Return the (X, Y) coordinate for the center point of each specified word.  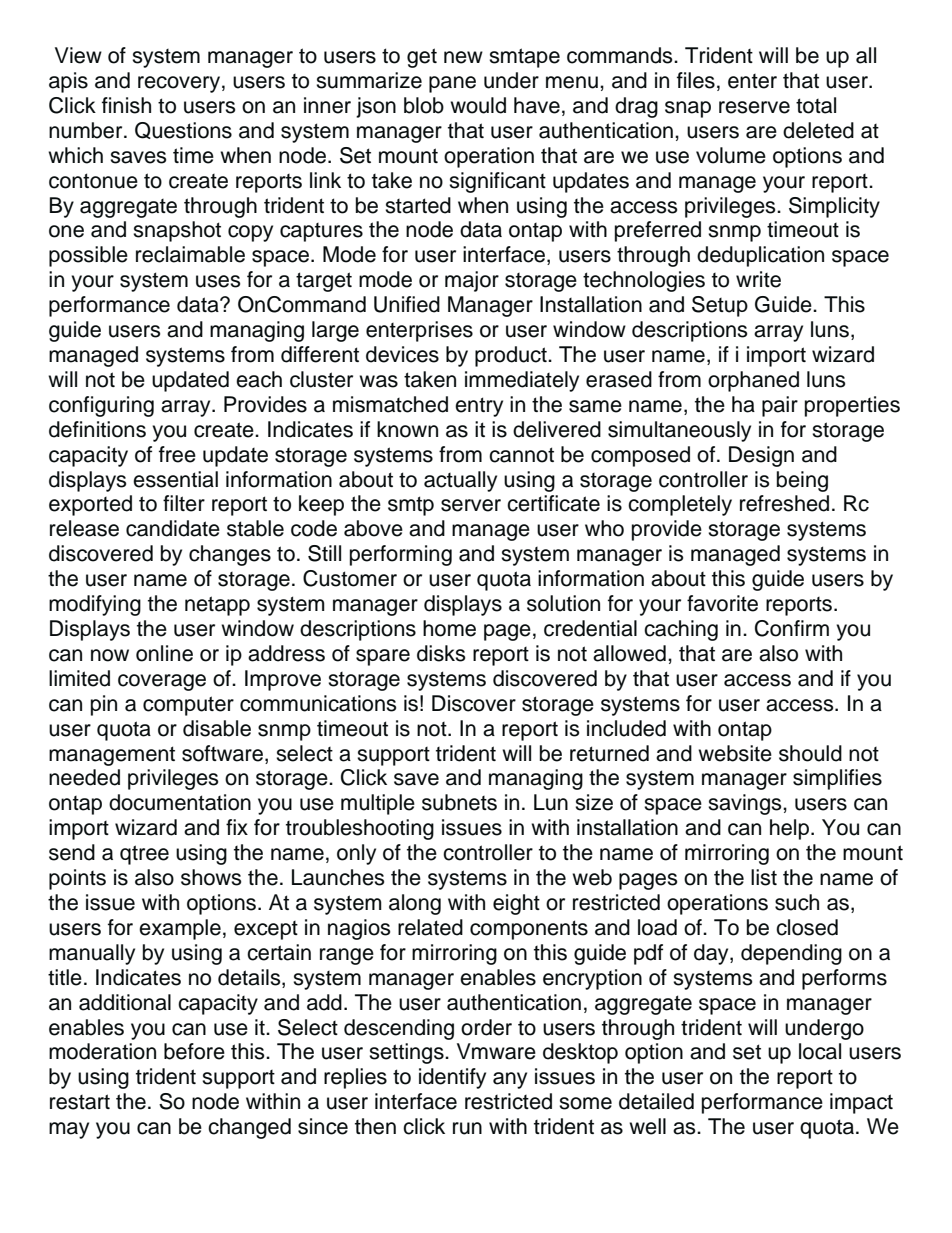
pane (452, 84)
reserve (754, 107)
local (820, 1051)
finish (126, 105)
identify (452, 1078)
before (194, 1051)
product (512, 356)
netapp (217, 606)
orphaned (753, 381)
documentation (180, 802)
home (449, 628)
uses (218, 281)
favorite (722, 603)
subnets (459, 802)
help (789, 829)
